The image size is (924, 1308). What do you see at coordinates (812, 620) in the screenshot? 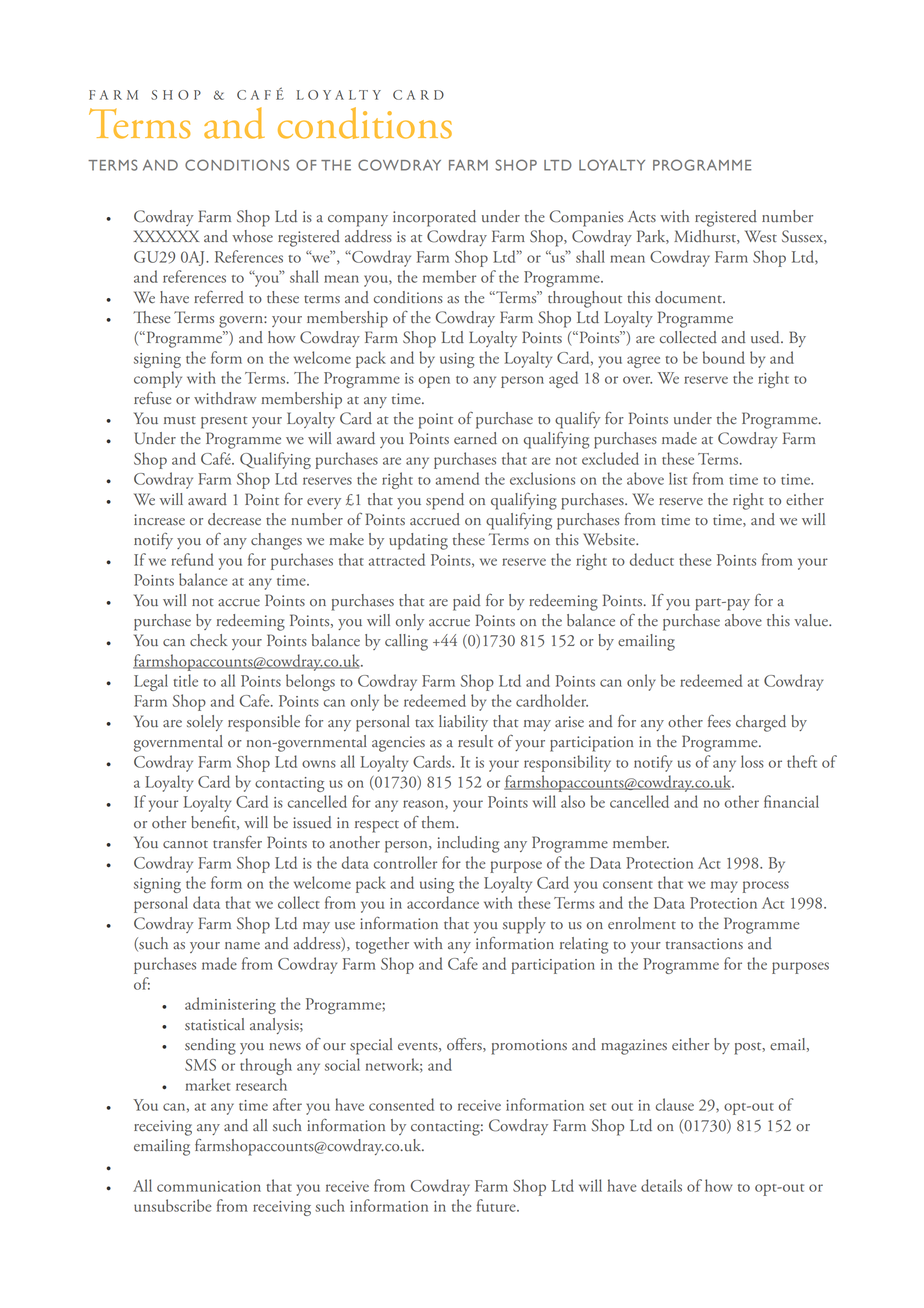
I see `value` at bounding box center [812, 620].
